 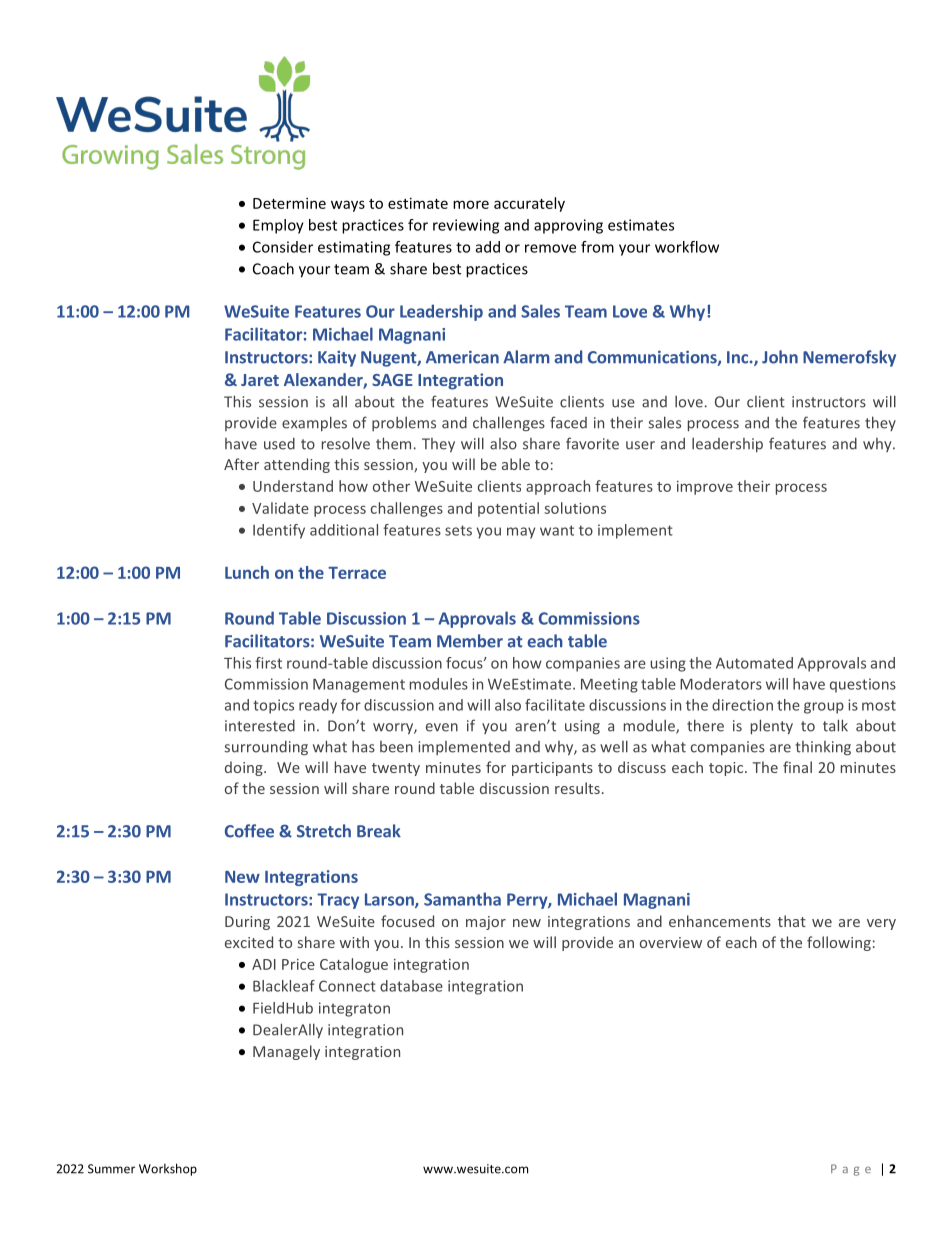 I want to click on Workshop, so click(x=168, y=1169).
